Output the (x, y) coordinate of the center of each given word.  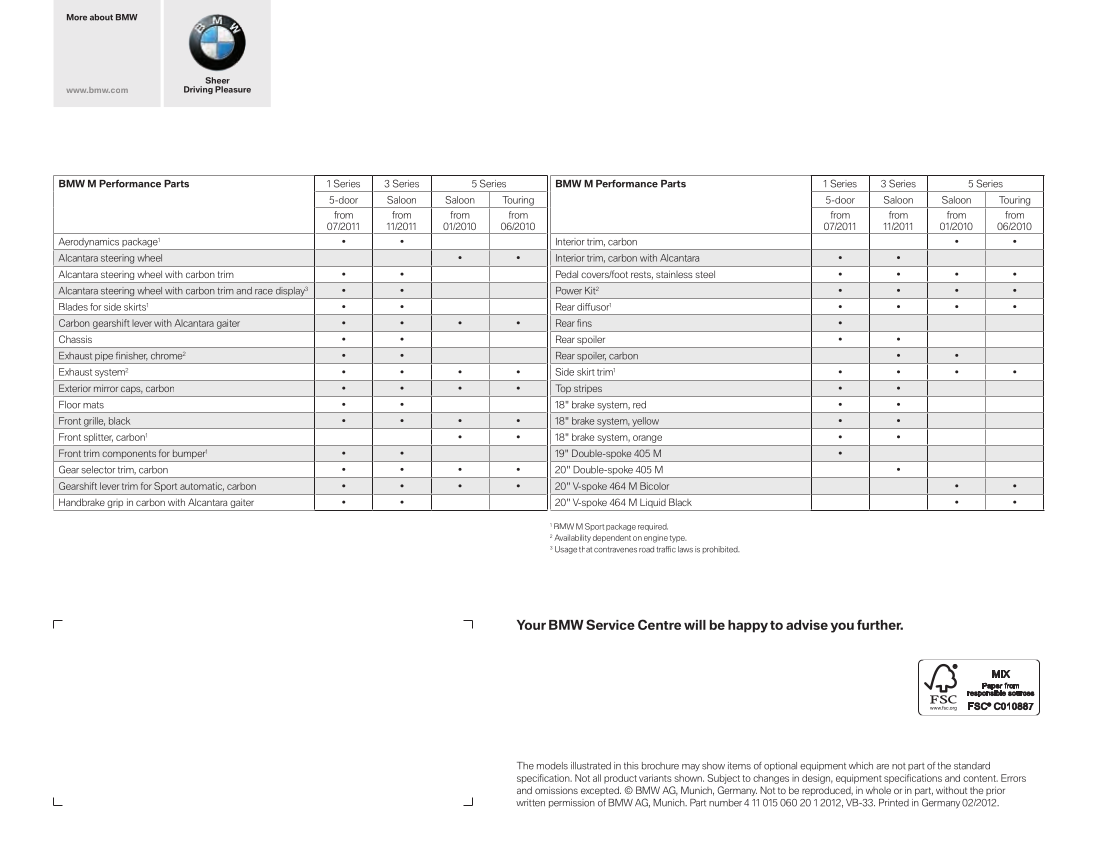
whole (878, 790)
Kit (591, 290)
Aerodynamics (88, 244)
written (530, 803)
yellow (645, 423)
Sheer (218, 80)
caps (132, 390)
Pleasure (233, 89)
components (129, 454)
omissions (556, 790)
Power (569, 290)
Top (564, 389)
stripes (588, 390)
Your (531, 625)
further (880, 624)
